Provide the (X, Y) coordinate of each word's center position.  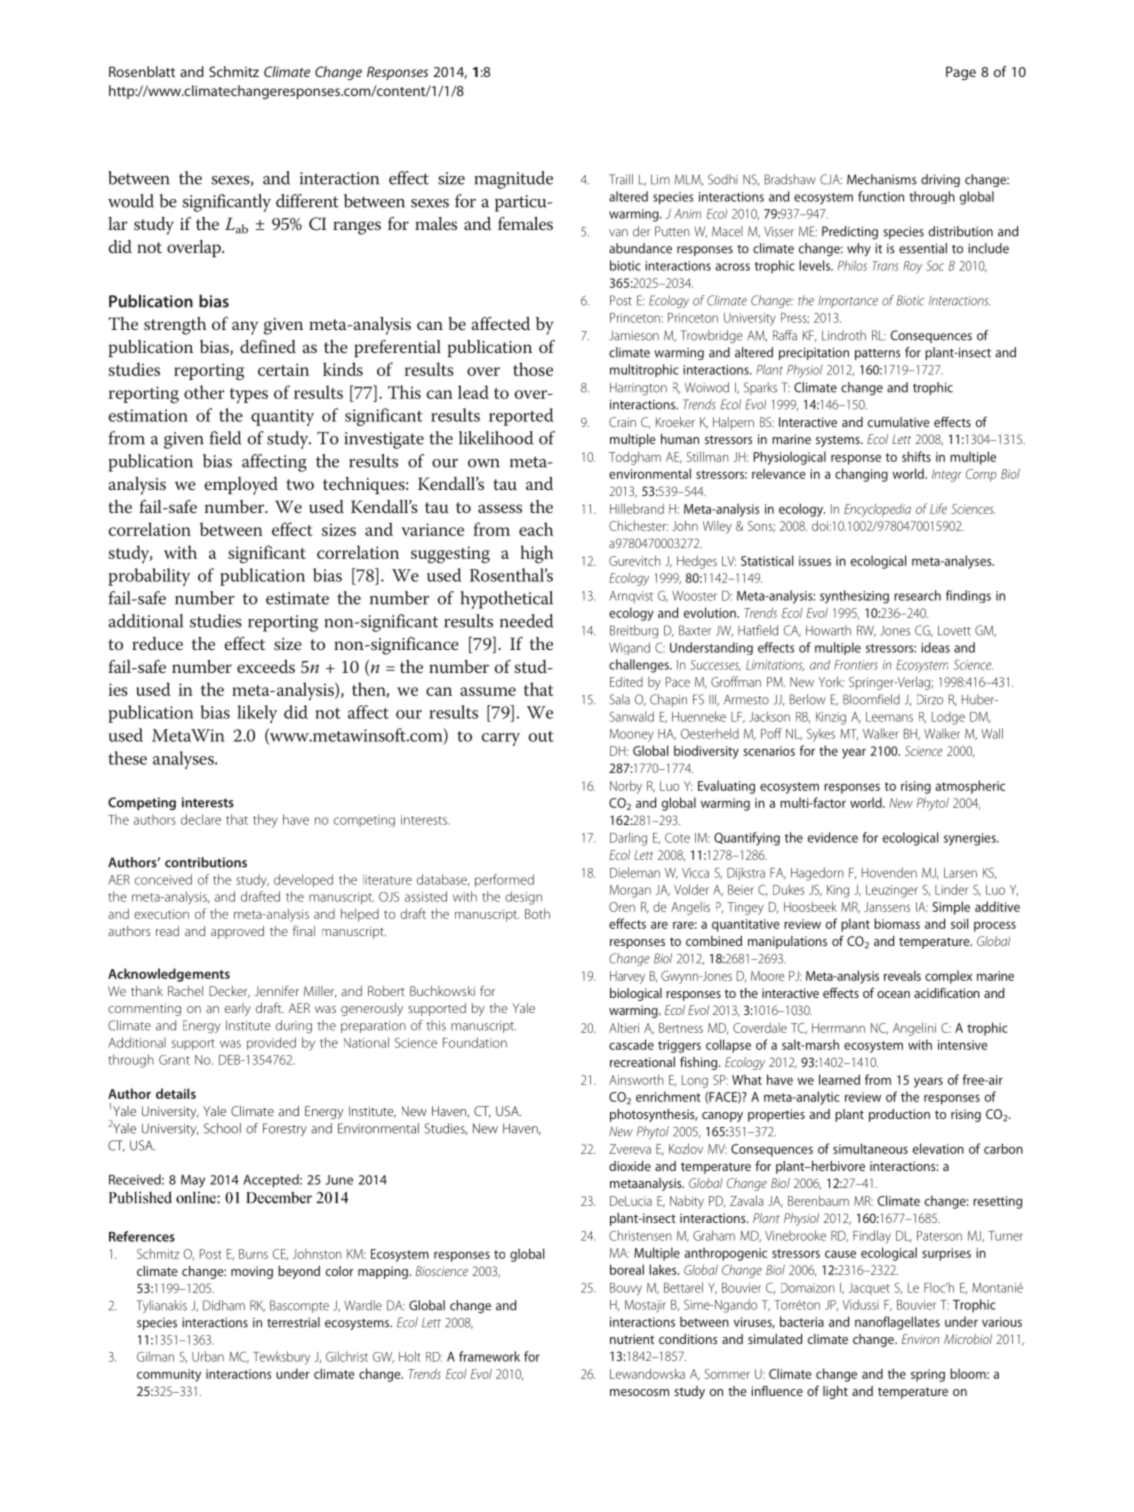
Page (961, 73)
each (536, 529)
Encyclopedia (877, 510)
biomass (897, 923)
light (835, 1392)
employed (241, 486)
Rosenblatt (142, 71)
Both (537, 913)
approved (237, 932)
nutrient (632, 1339)
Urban (208, 1356)
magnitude (514, 180)
